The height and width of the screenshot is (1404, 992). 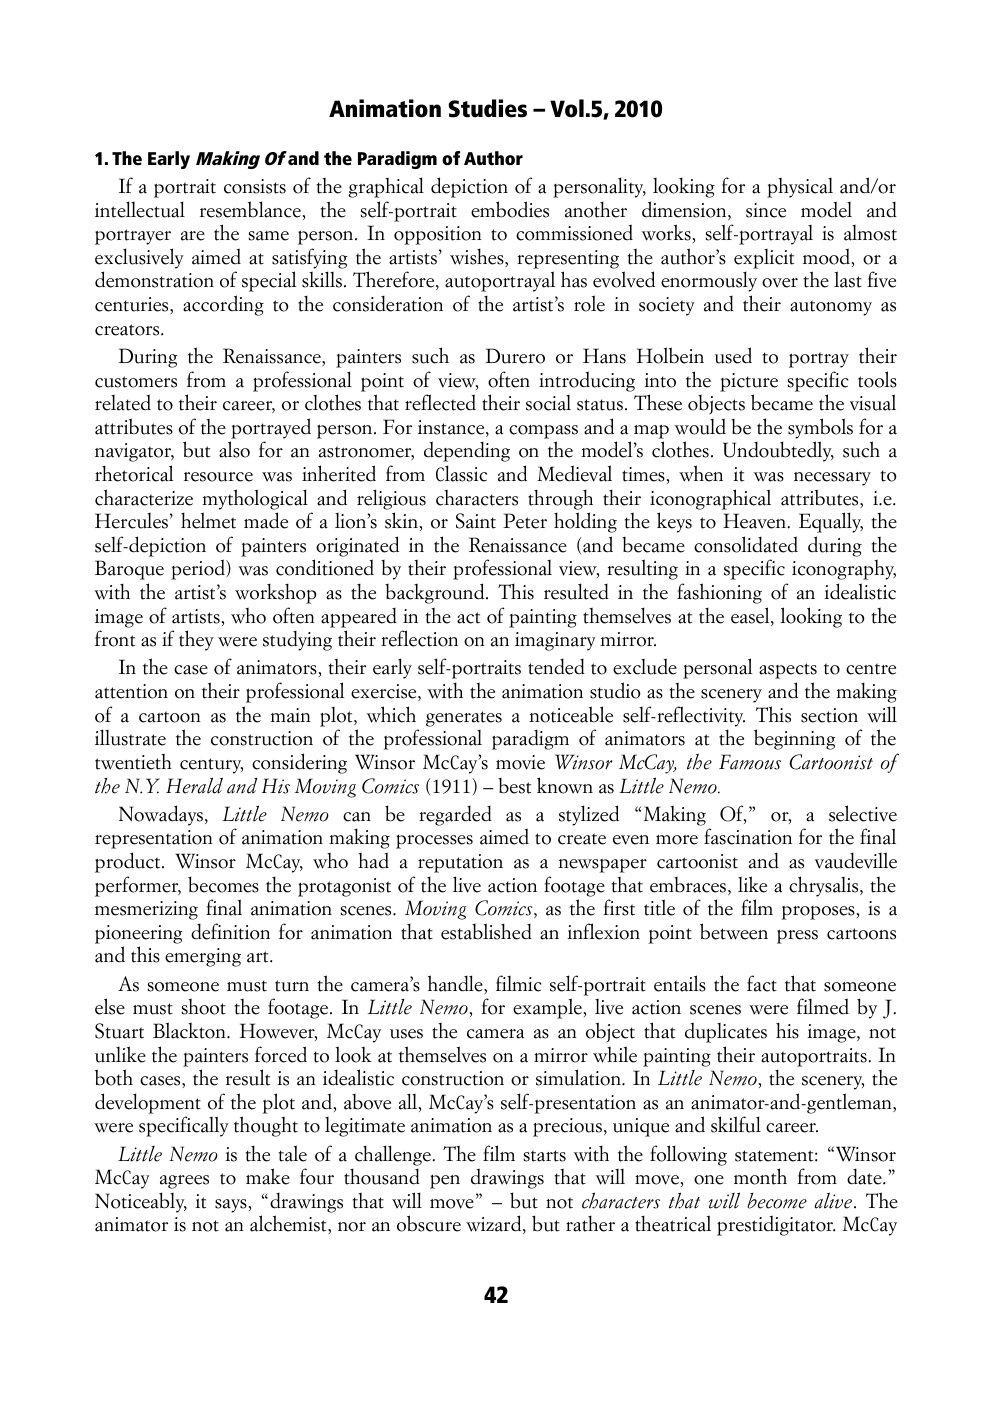 I want to click on reputation, so click(x=460, y=863).
